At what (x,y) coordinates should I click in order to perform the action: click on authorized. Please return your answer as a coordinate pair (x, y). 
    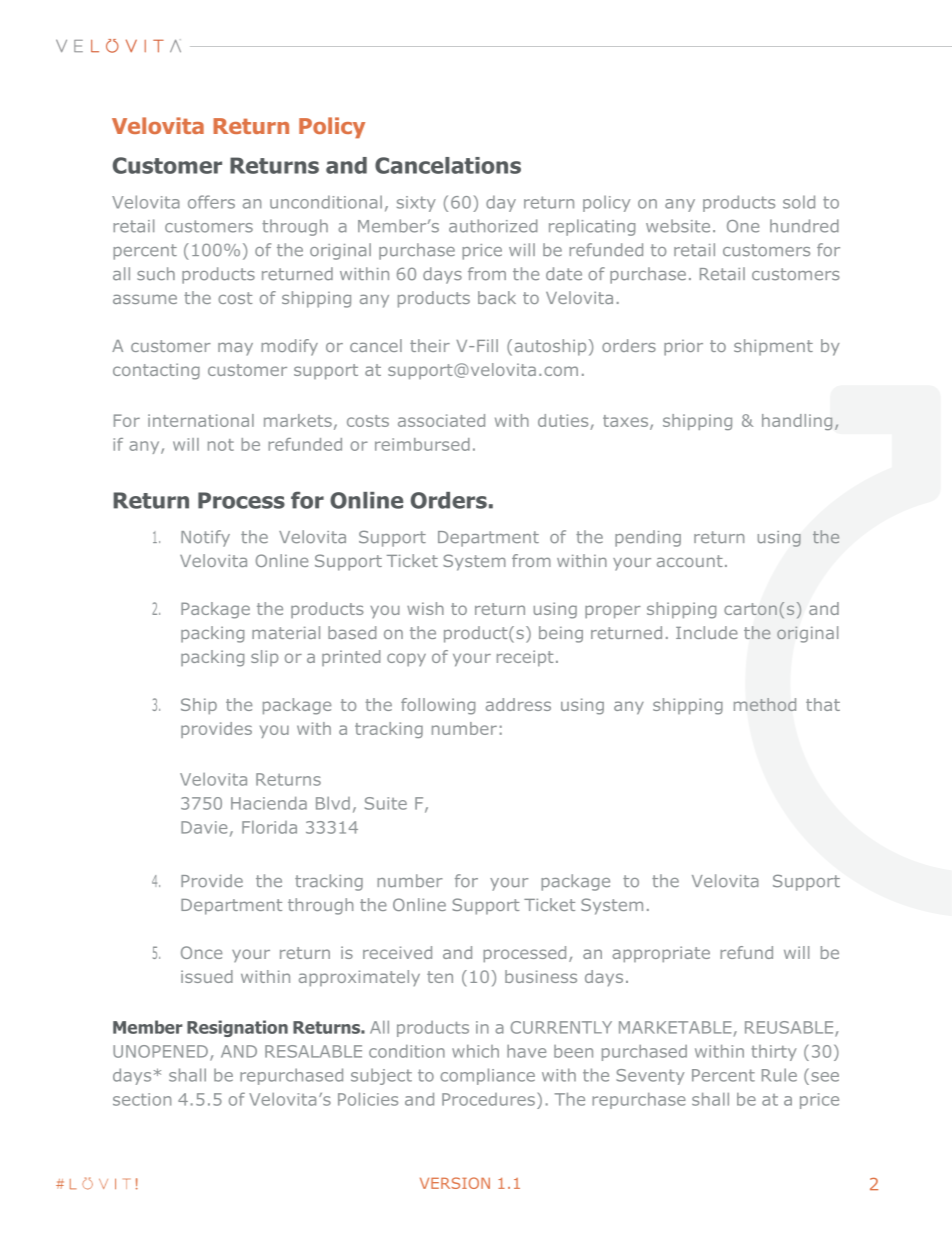
    Looking at the image, I should click on (493, 226).
